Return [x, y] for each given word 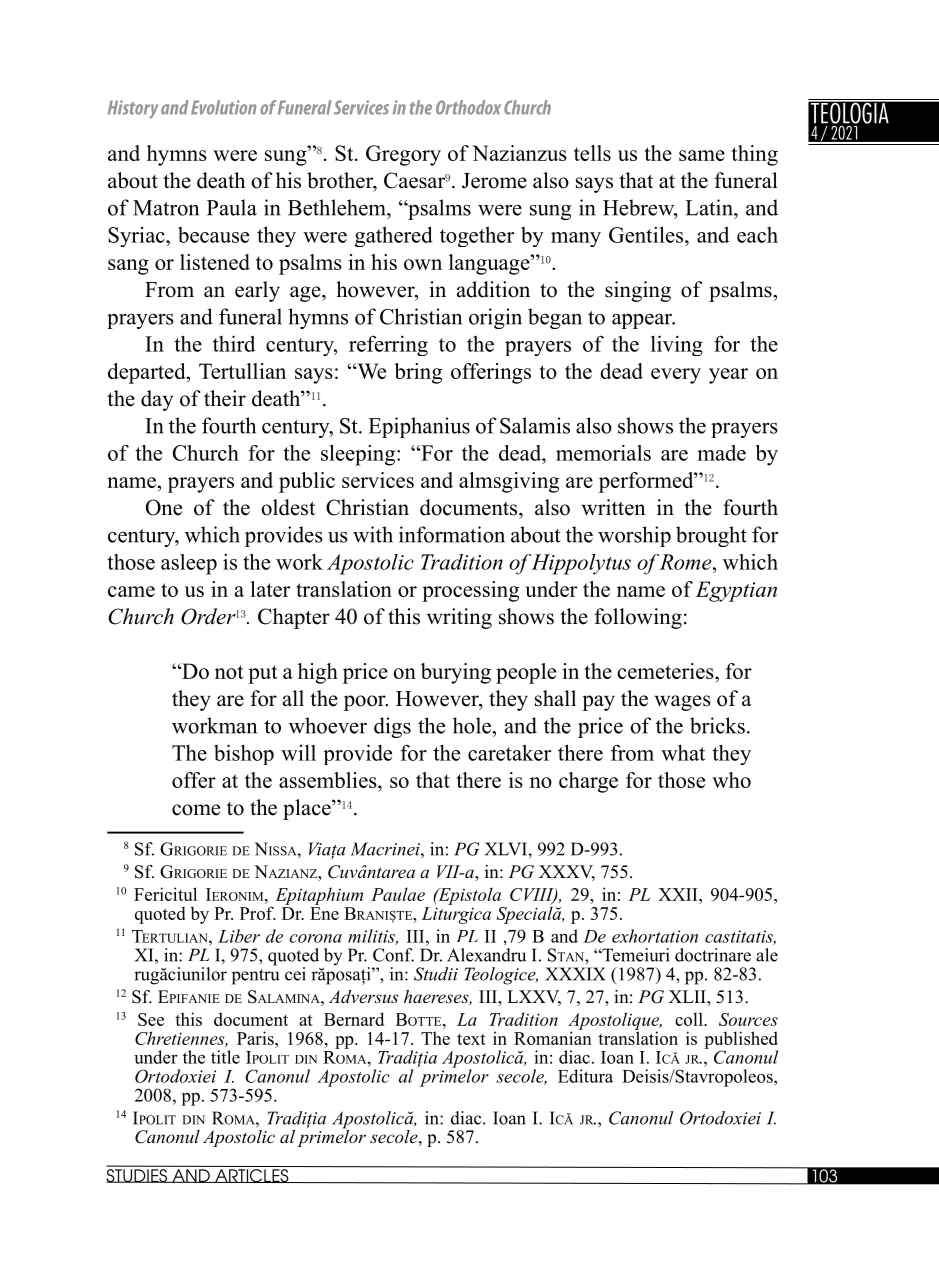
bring [418, 373]
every [676, 376]
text [471, 1039]
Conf [393, 955]
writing [459, 618]
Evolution [223, 107]
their [225, 398]
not [229, 672]
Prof [258, 913]
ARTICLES [252, 1176]
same [702, 155]
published [741, 1041]
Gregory [403, 155]
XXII [679, 894]
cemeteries [666, 671]
